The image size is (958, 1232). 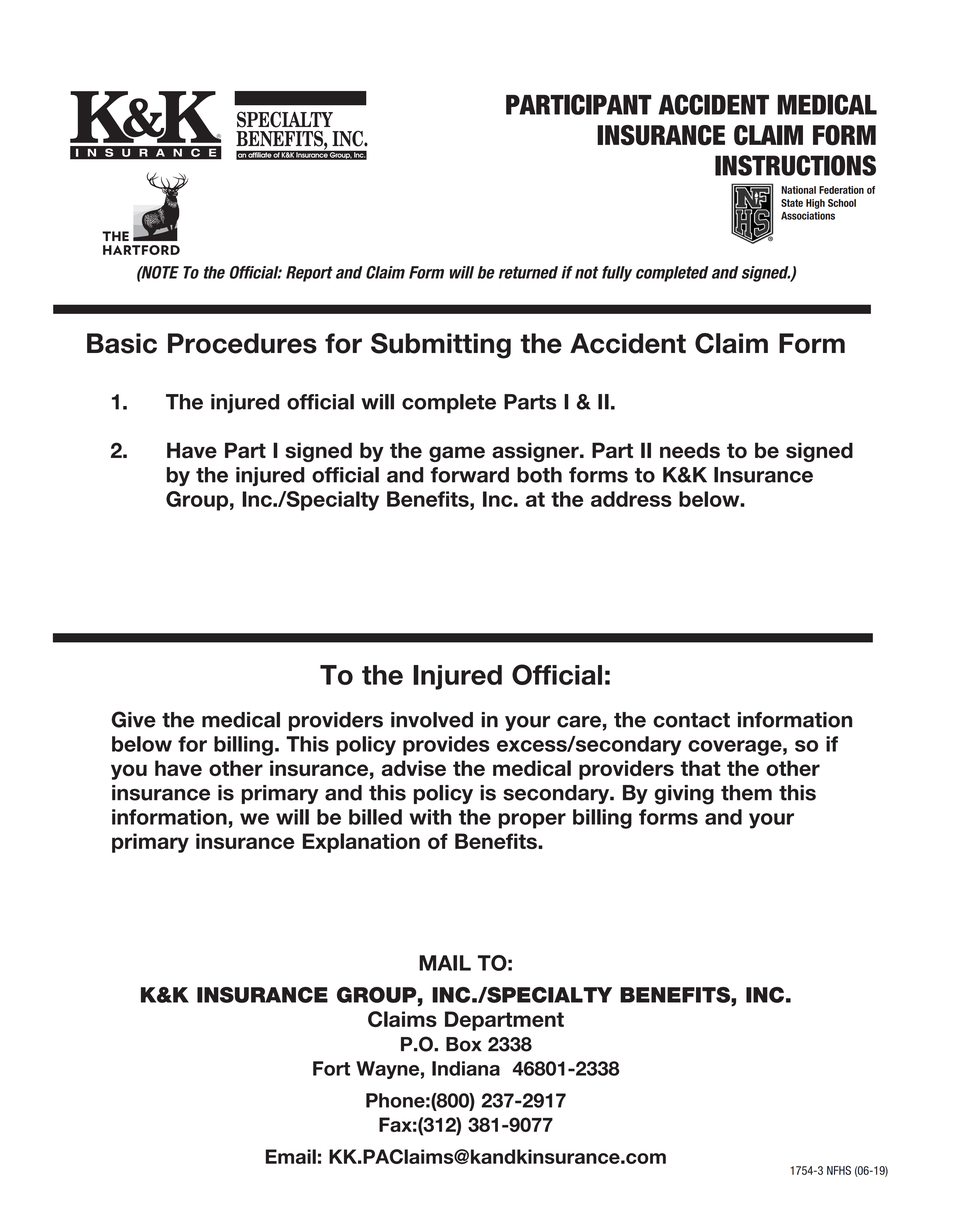 What do you see at coordinates (746, 793) in the screenshot?
I see `them` at bounding box center [746, 793].
